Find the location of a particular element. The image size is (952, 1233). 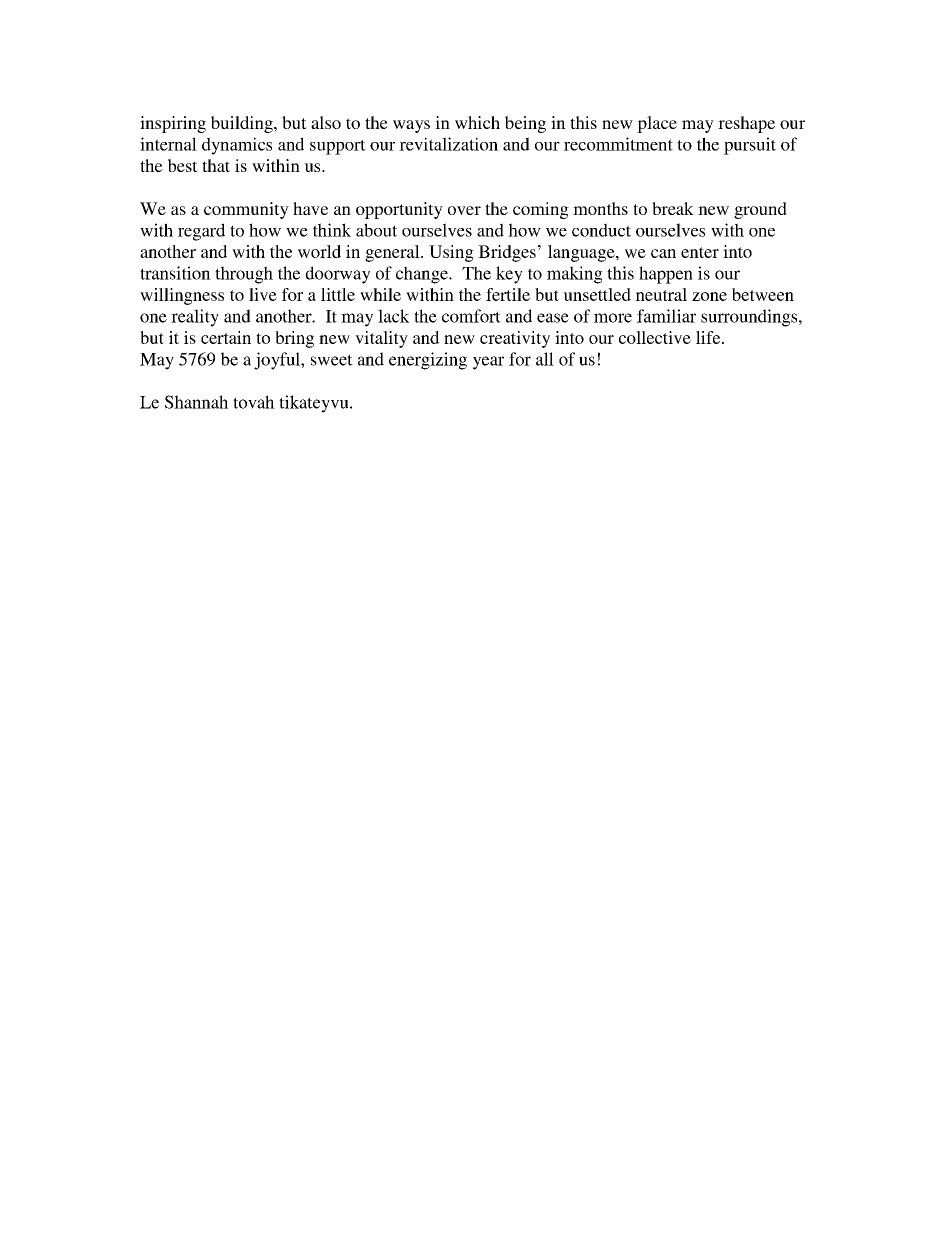

over is located at coordinates (464, 210).
